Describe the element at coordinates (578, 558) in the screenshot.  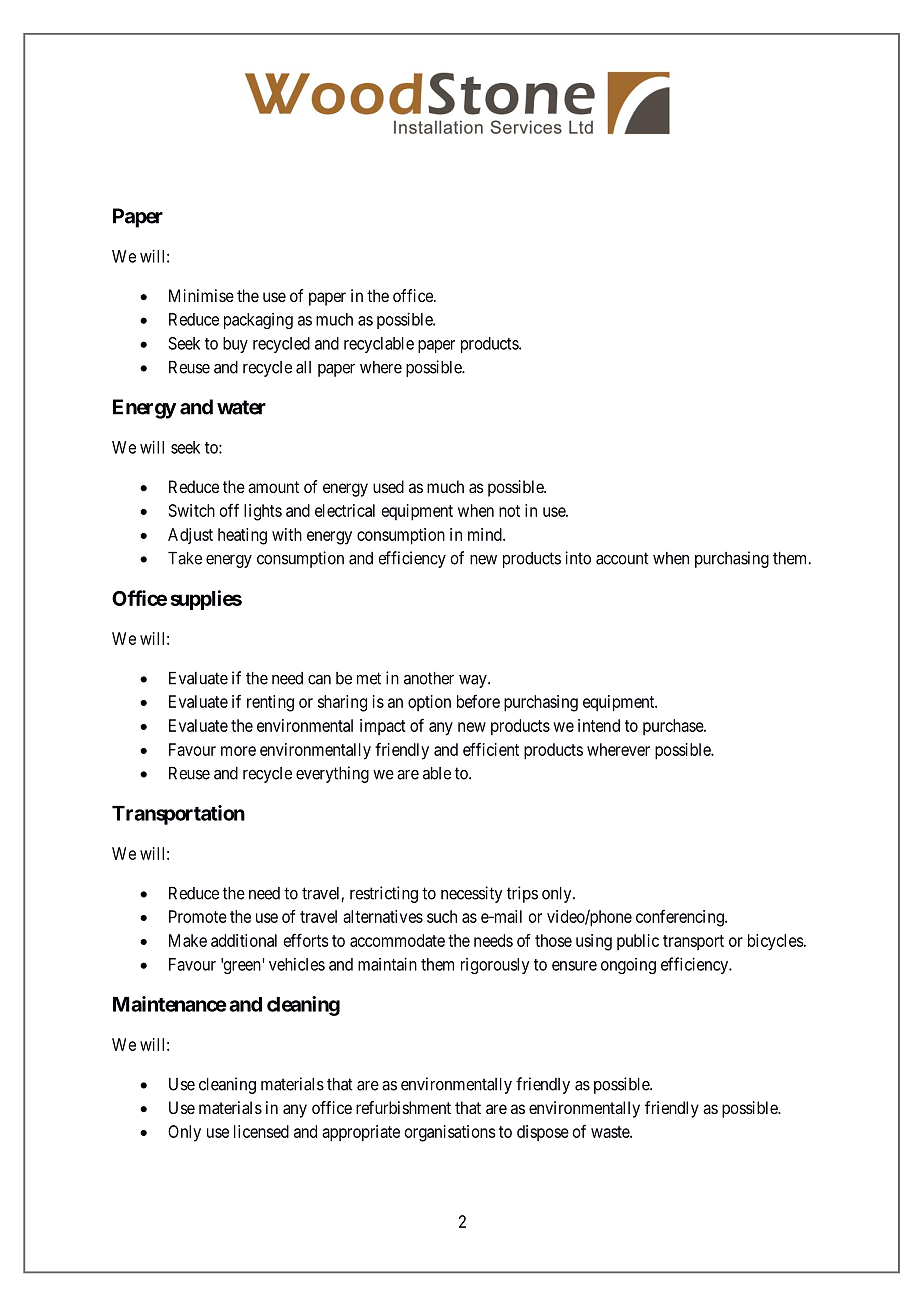
I see `into` at that location.
